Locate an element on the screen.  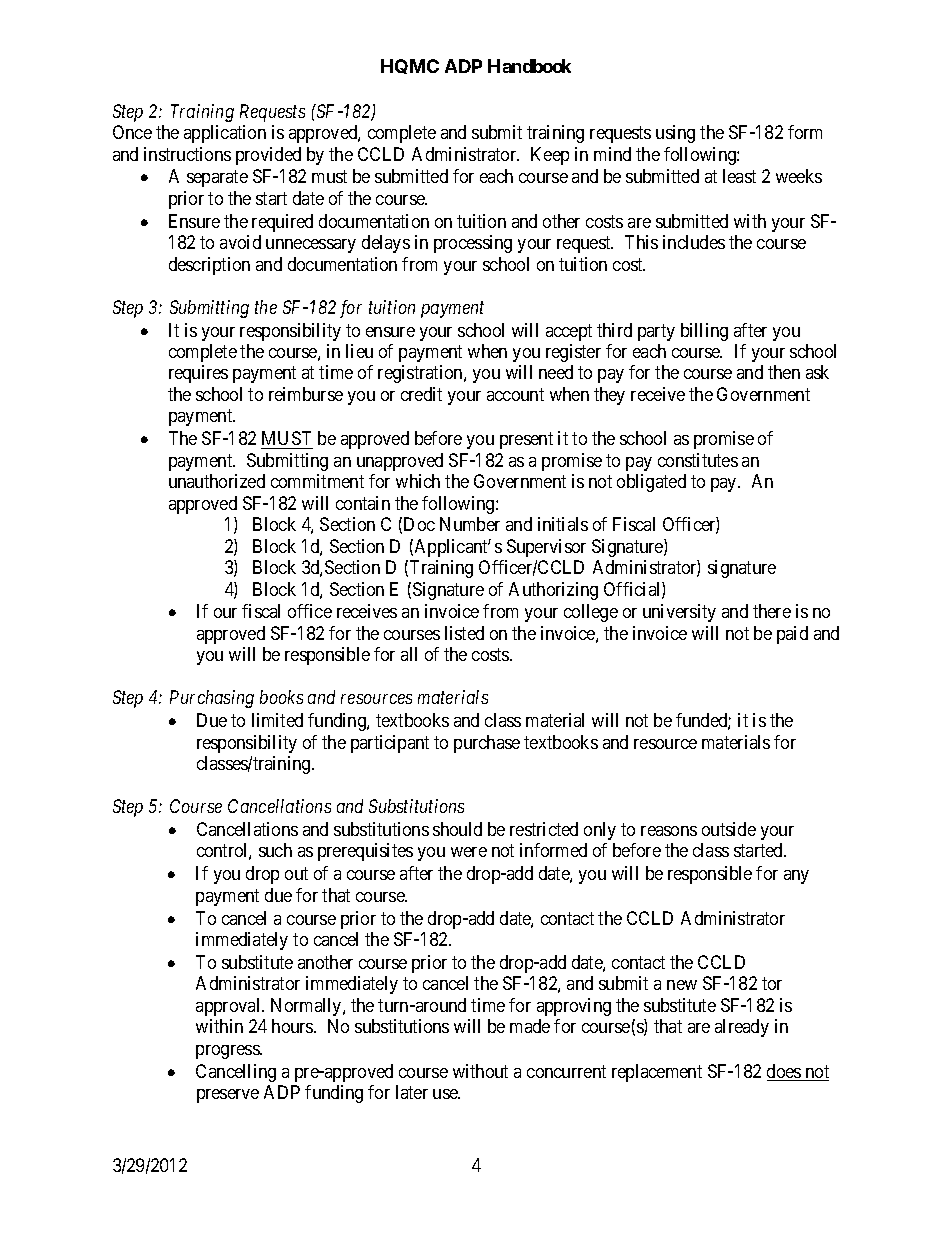
using is located at coordinates (675, 134).
